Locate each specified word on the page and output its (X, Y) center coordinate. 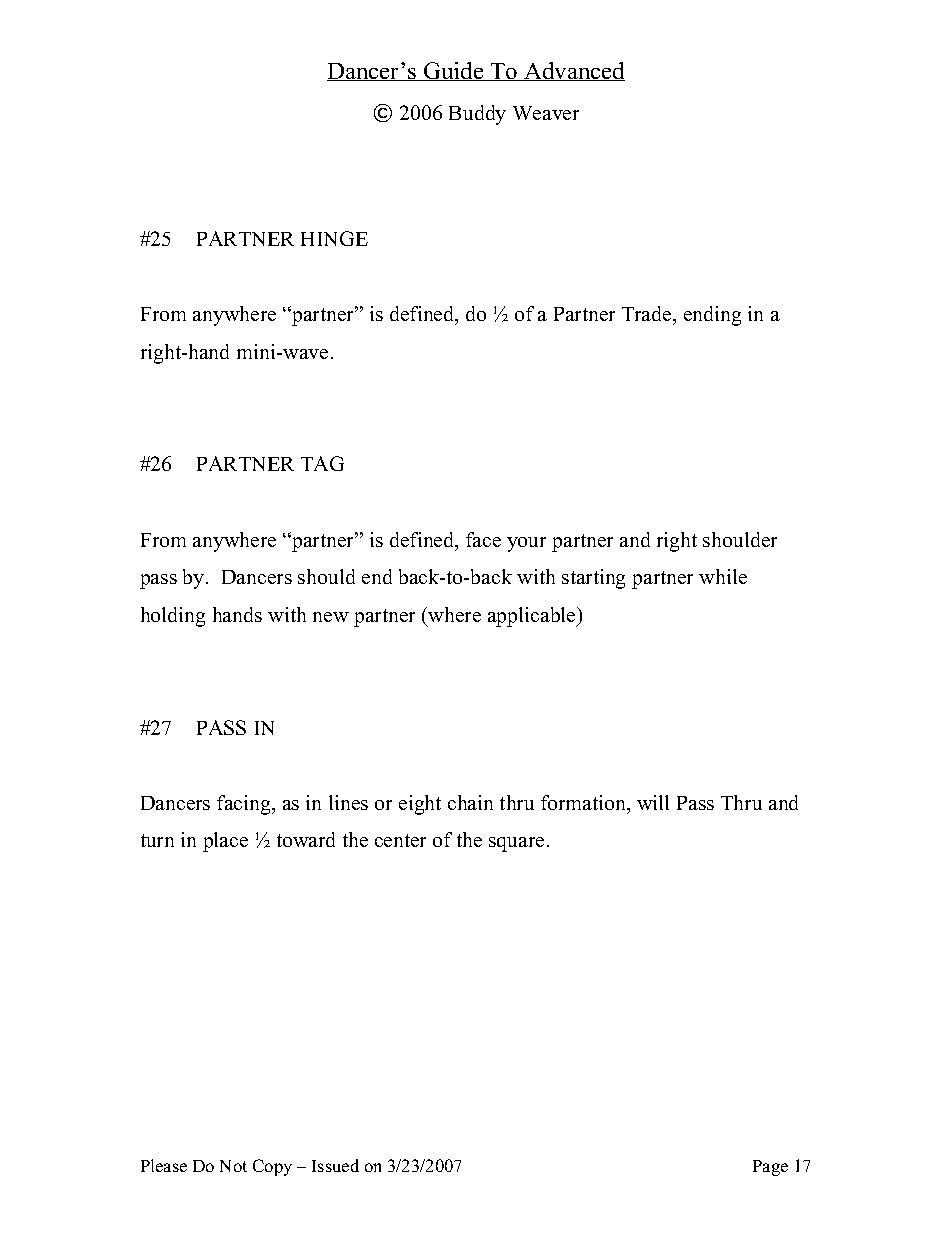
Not (233, 1166)
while (723, 576)
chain (470, 802)
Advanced (573, 71)
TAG (322, 463)
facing (245, 805)
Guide (454, 71)
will (653, 802)
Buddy (477, 115)
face (483, 539)
